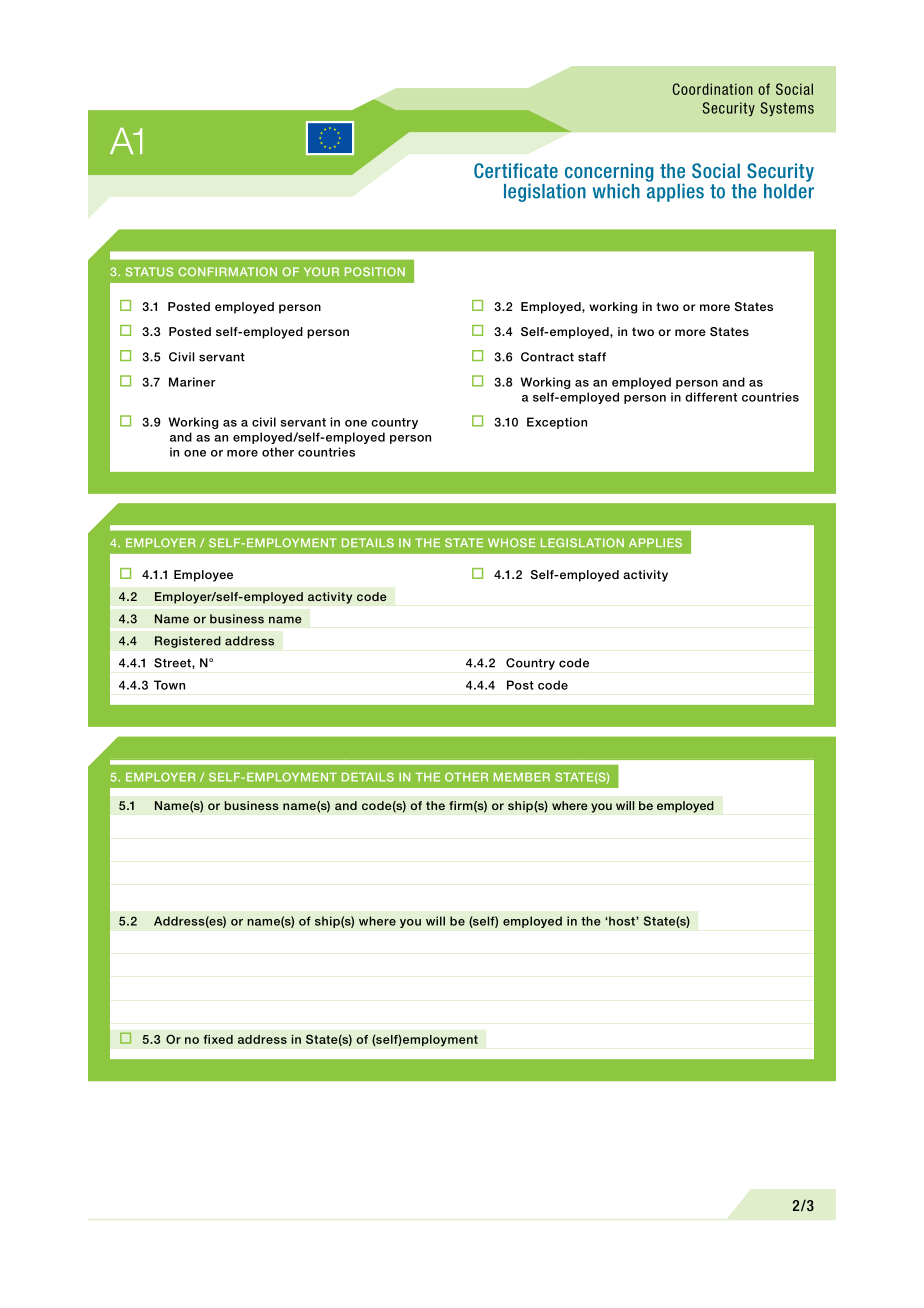 The width and height of the document is (924, 1308). Describe the element at coordinates (711, 397) in the document. I see `different` at that location.
